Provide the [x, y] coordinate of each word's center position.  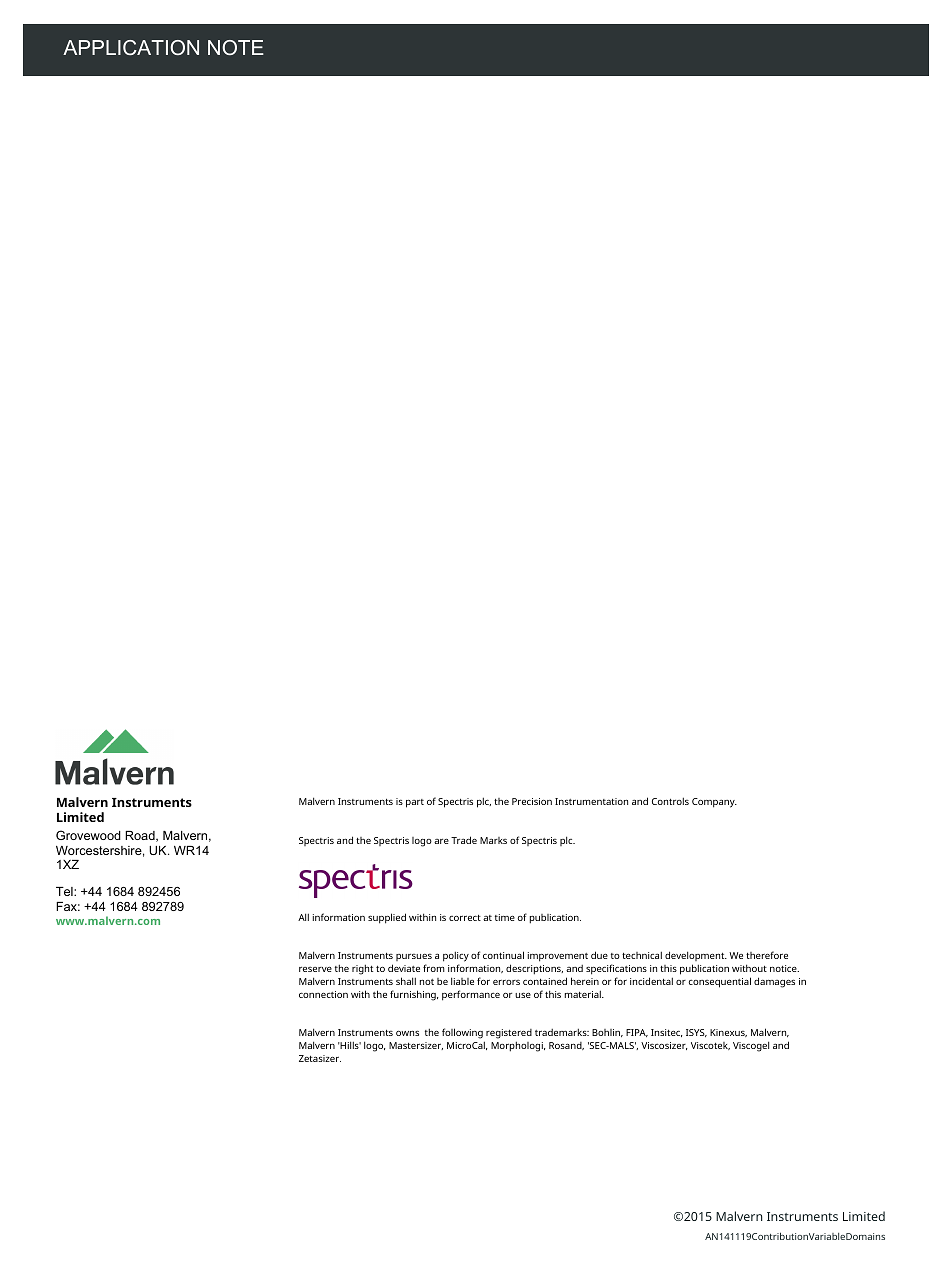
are [441, 841]
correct [465, 918]
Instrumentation [591, 801]
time [505, 917]
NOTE [236, 47]
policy [456, 956]
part [415, 803]
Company [714, 803]
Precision [532, 801]
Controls [670, 801]
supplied [387, 918]
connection [323, 994]
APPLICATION [131, 47]
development [696, 956]
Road [141, 836]
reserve [315, 969]
